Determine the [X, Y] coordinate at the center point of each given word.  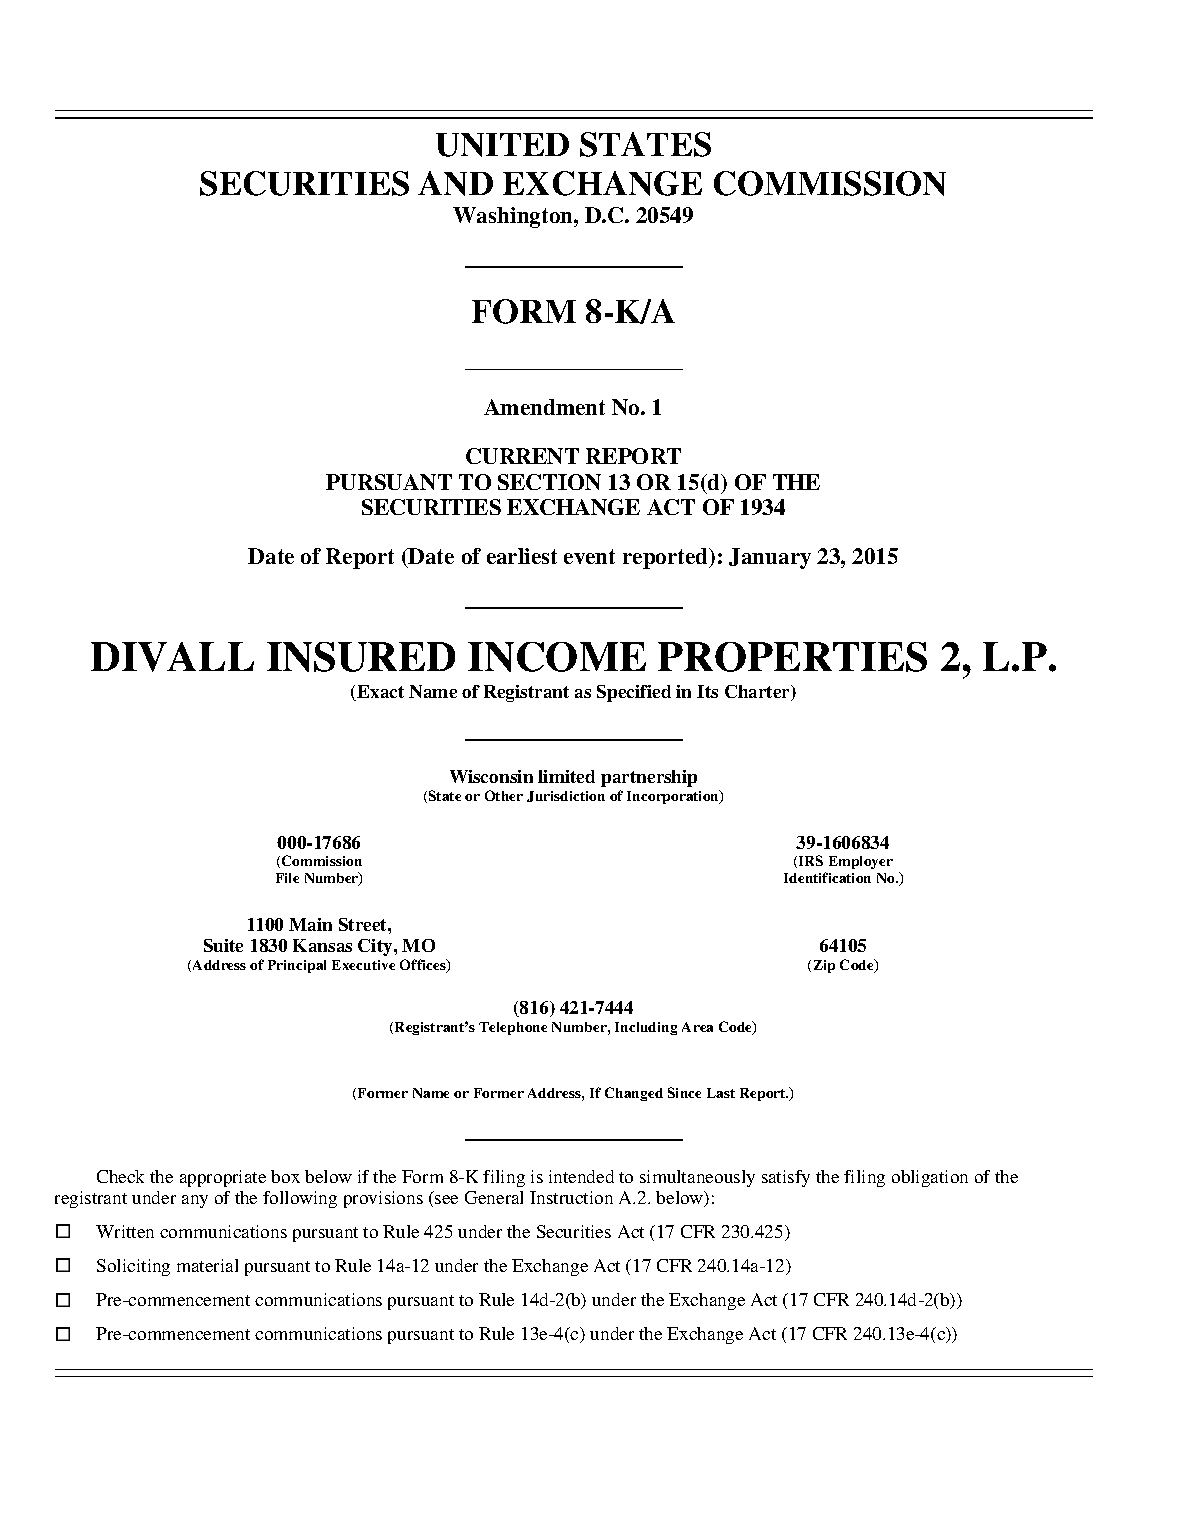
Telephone [513, 1028]
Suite [223, 945]
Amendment [544, 407]
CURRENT [522, 456]
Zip [824, 966]
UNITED [502, 145]
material [207, 1265]
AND [455, 183]
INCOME [557, 657]
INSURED [361, 657]
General [494, 1197]
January [770, 558]
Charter [758, 693]
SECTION [549, 482]
